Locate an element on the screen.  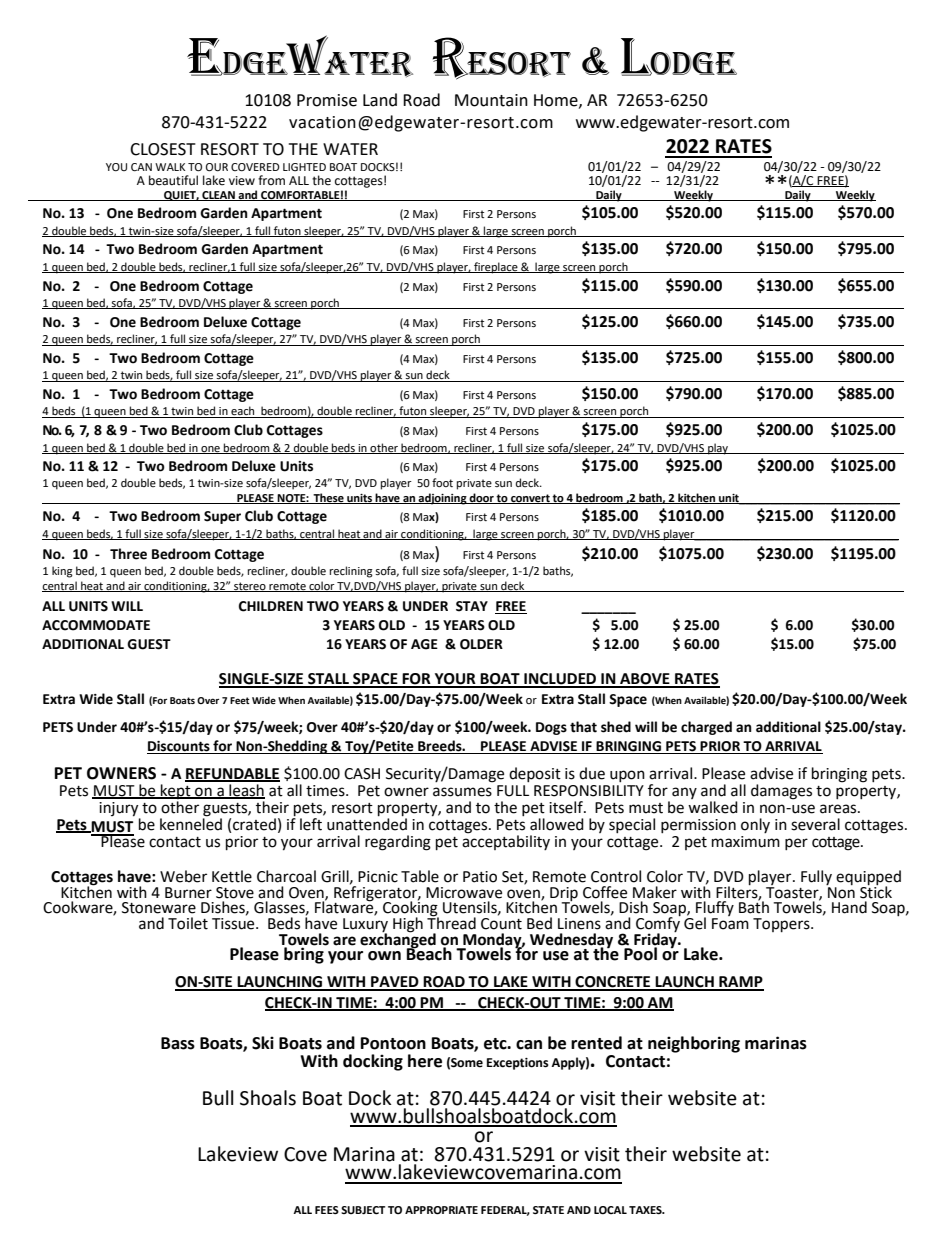
Toilet is located at coordinates (188, 923).
